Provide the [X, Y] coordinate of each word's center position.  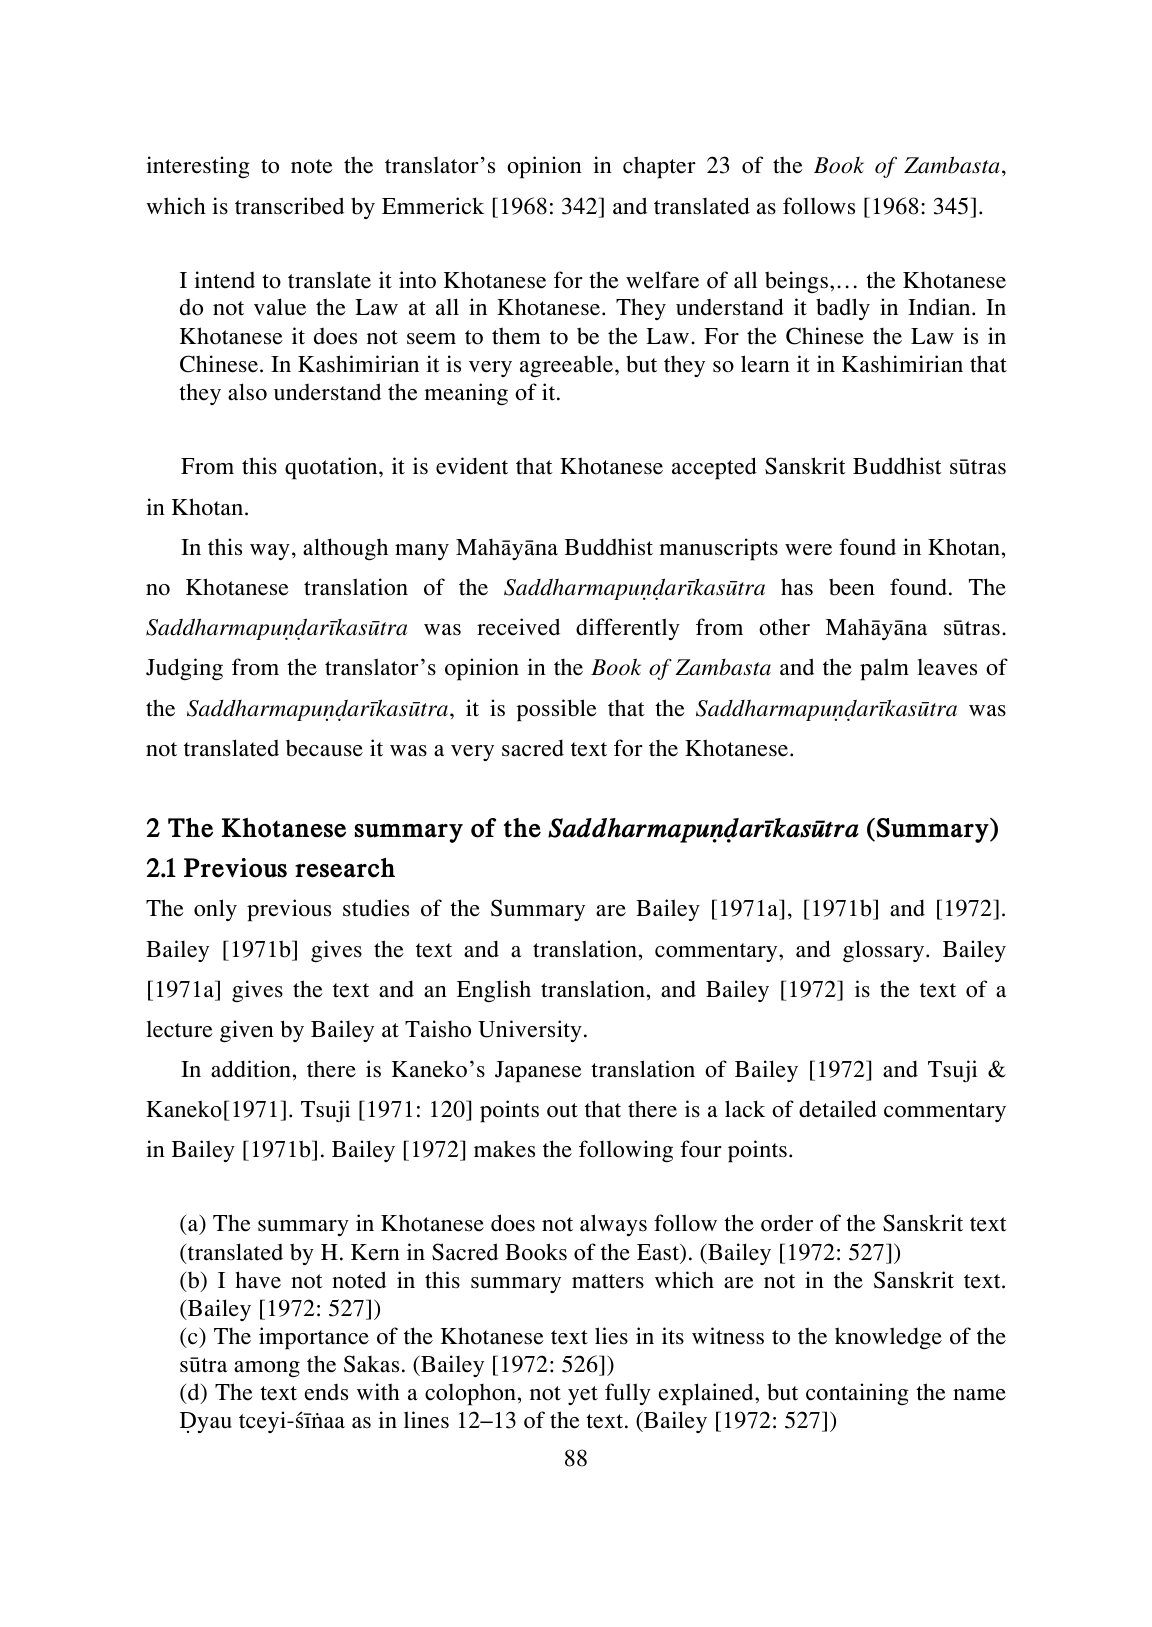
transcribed [289, 206]
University [530, 1031]
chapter [659, 167]
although [345, 549]
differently [628, 629]
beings [796, 282]
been [852, 587]
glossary [885, 951]
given [247, 1031]
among [267, 1369]
